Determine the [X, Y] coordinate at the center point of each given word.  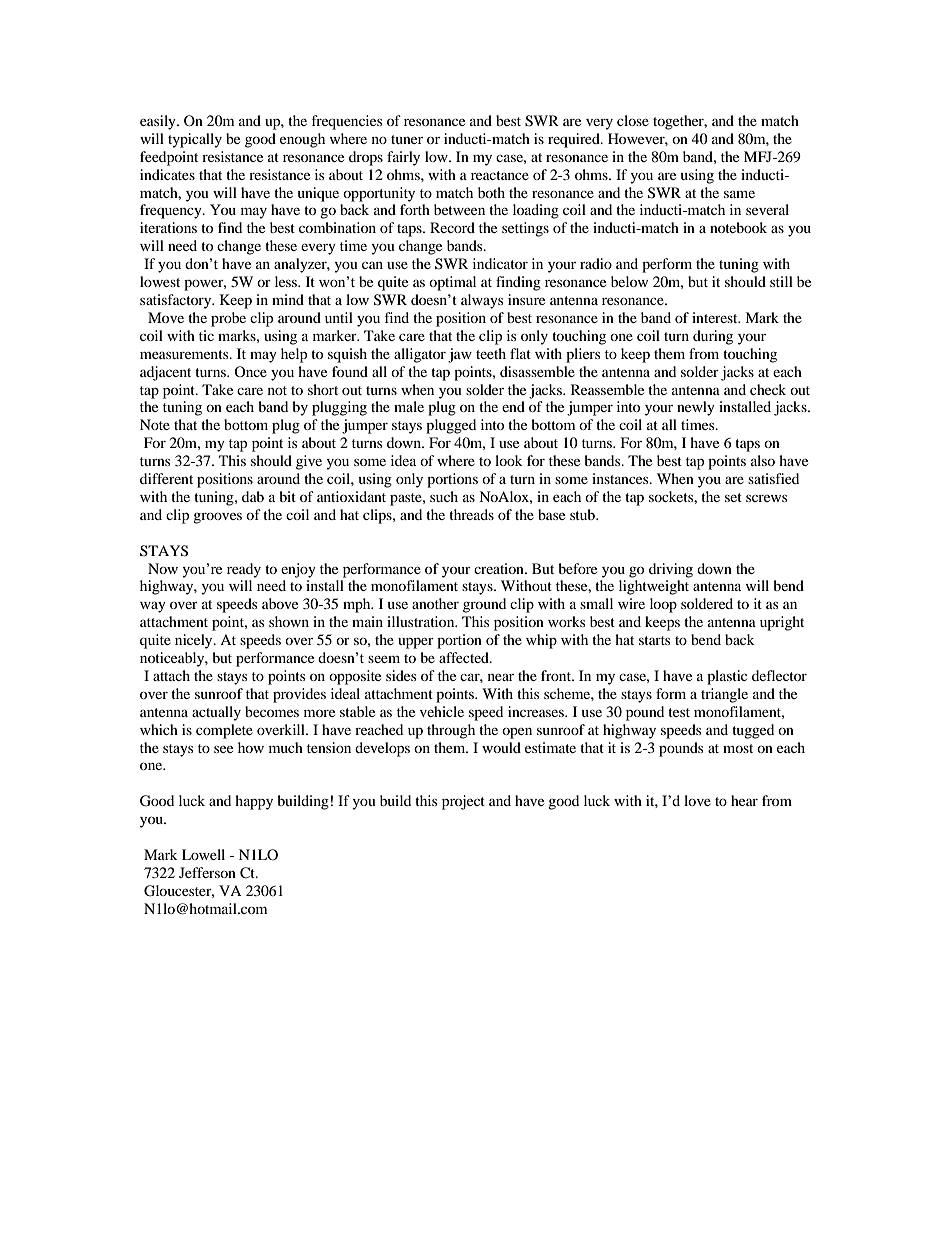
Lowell [203, 854]
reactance [500, 175]
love [697, 800]
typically [195, 140]
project [463, 802]
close [633, 120]
